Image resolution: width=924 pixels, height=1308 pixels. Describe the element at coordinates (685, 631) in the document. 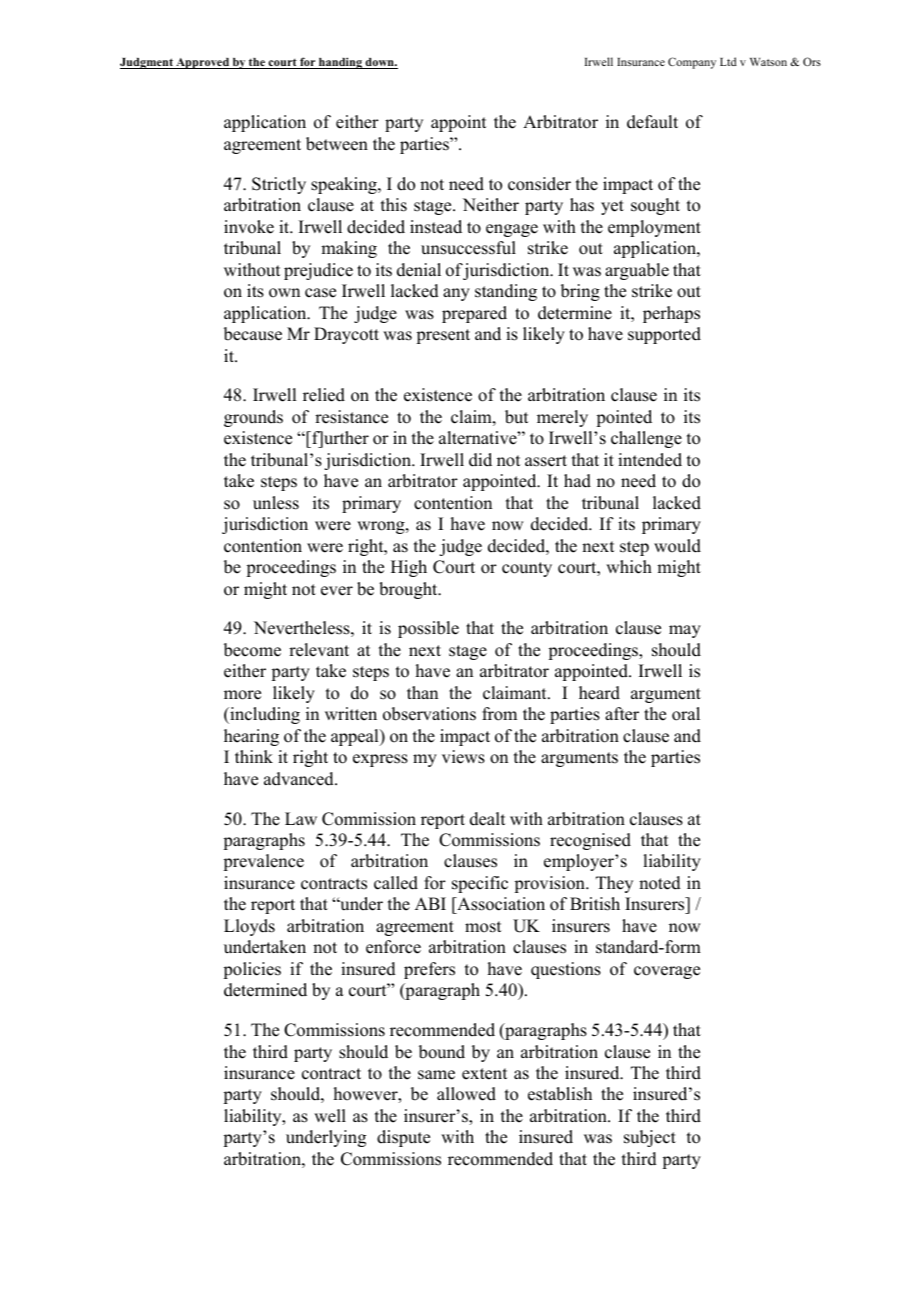

I see `may` at that location.
